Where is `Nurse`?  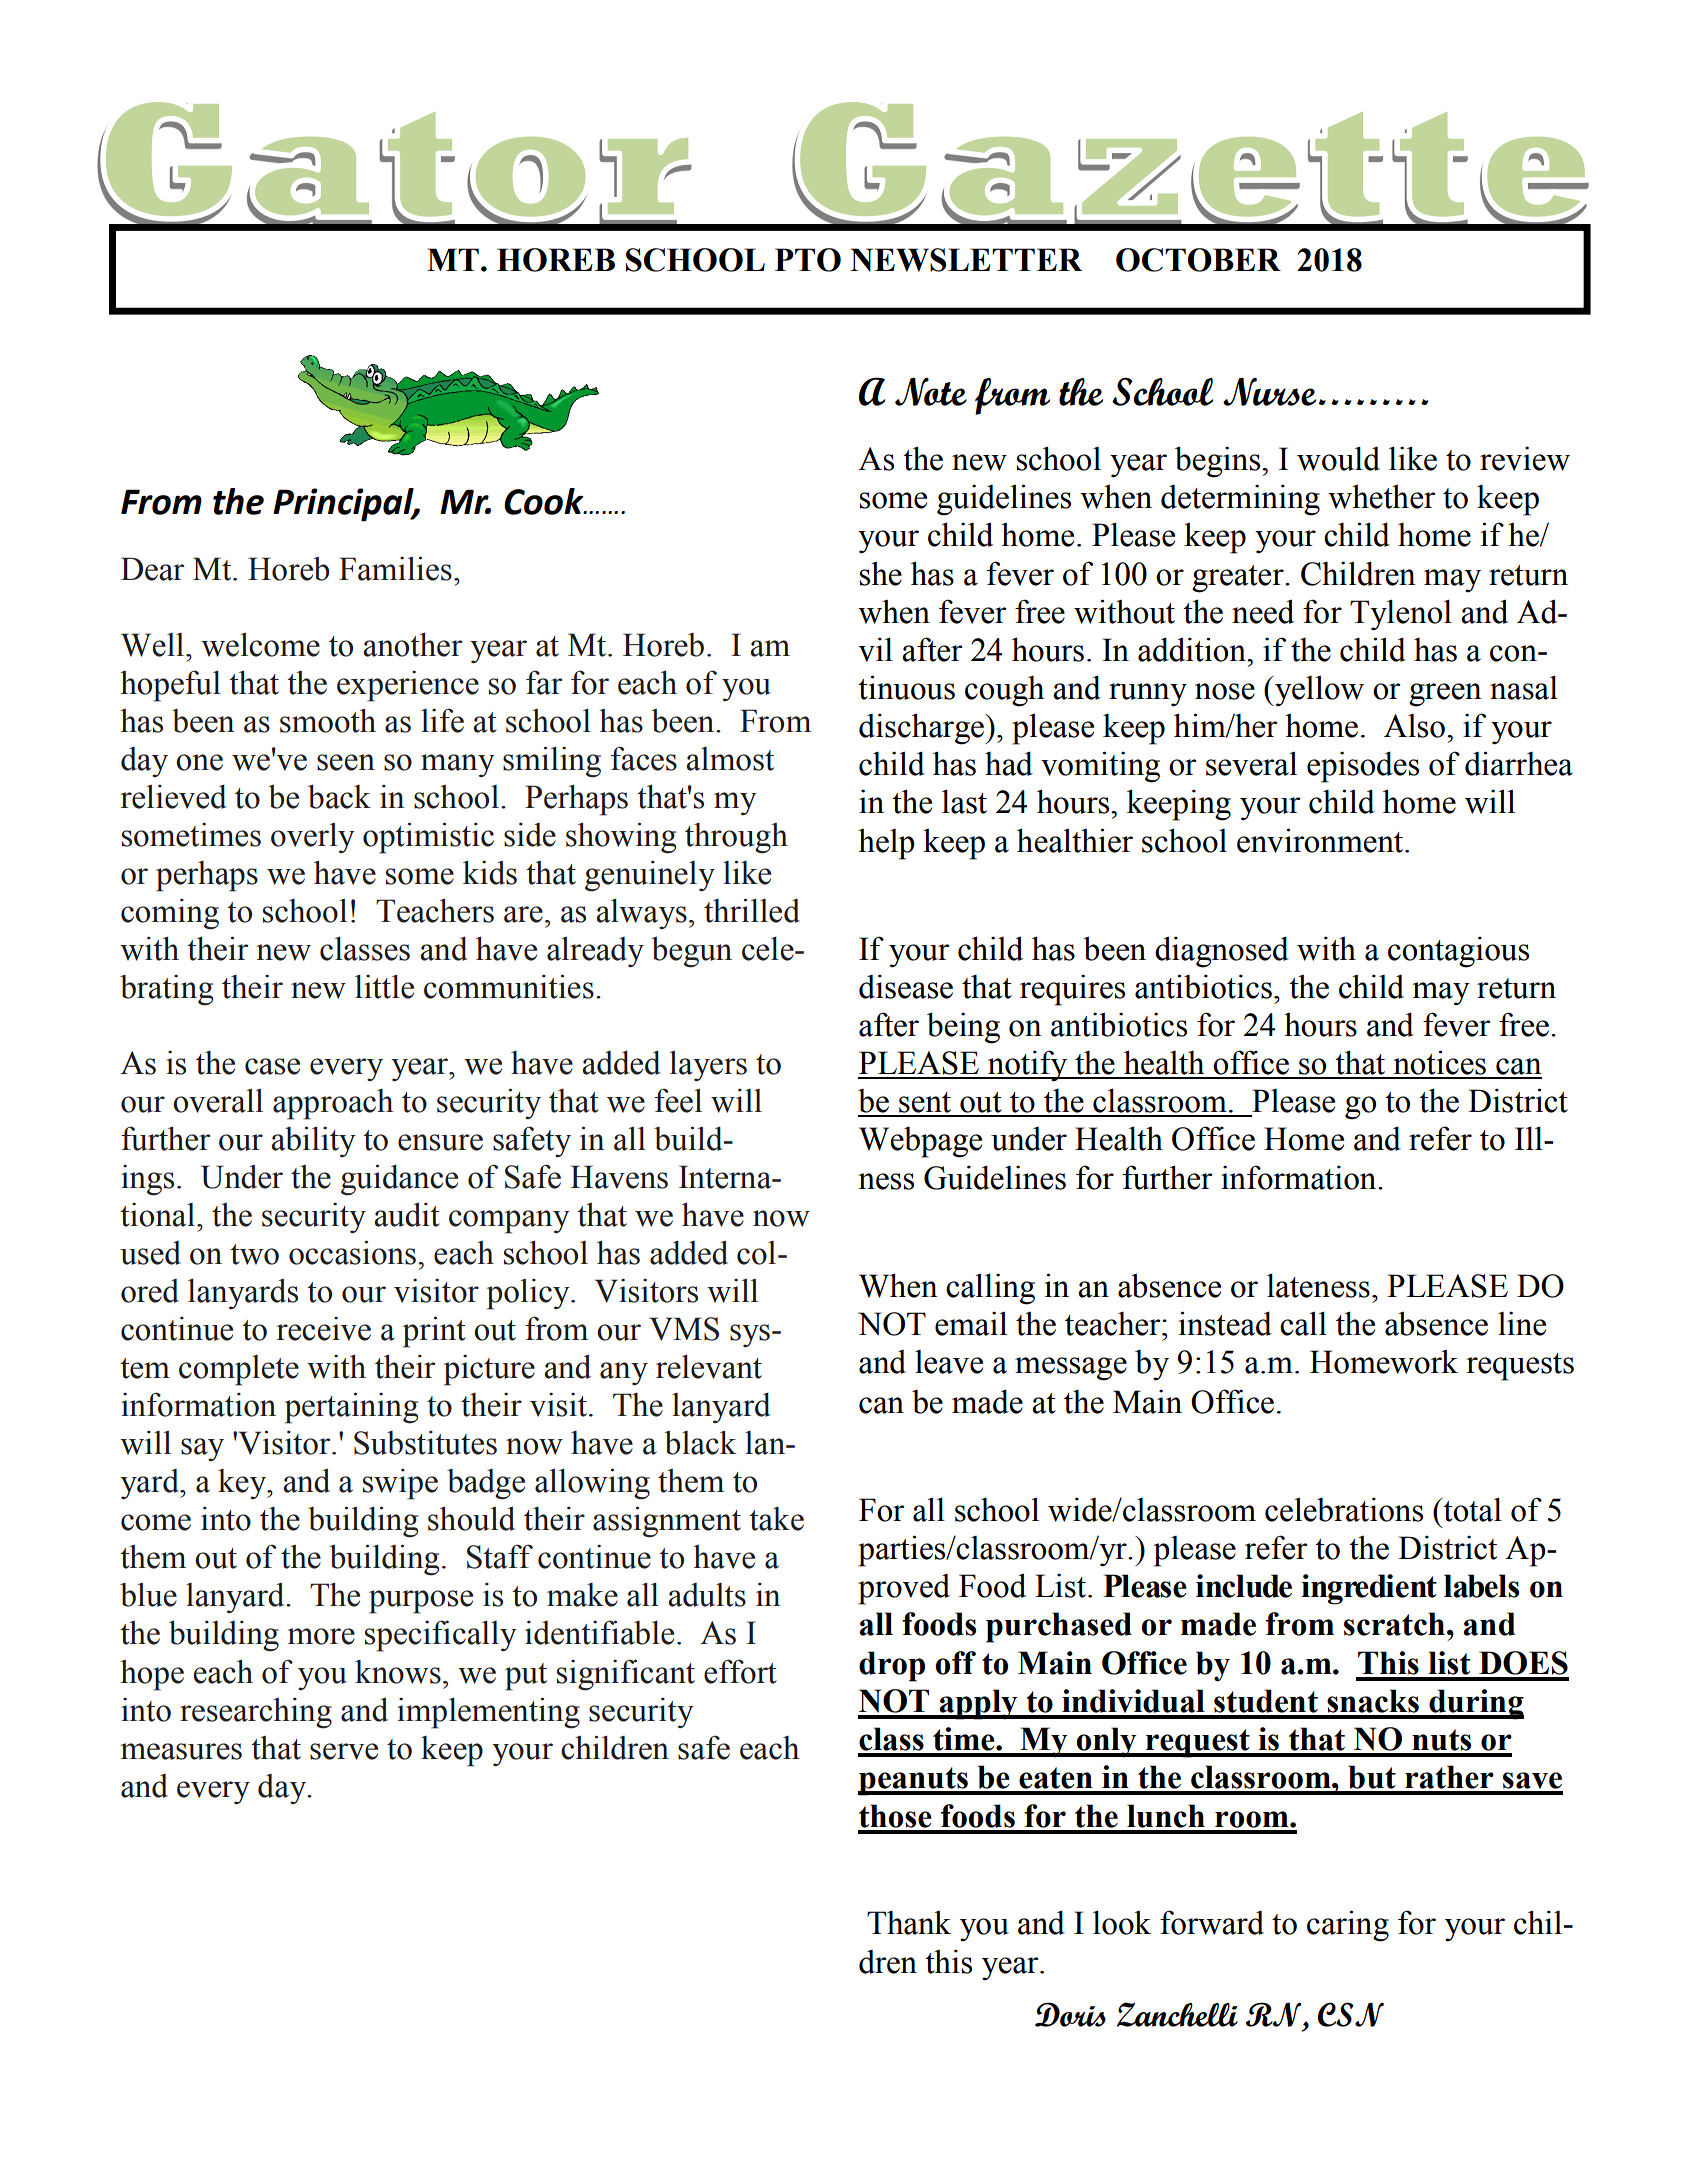 Nurse is located at coordinates (1271, 392).
